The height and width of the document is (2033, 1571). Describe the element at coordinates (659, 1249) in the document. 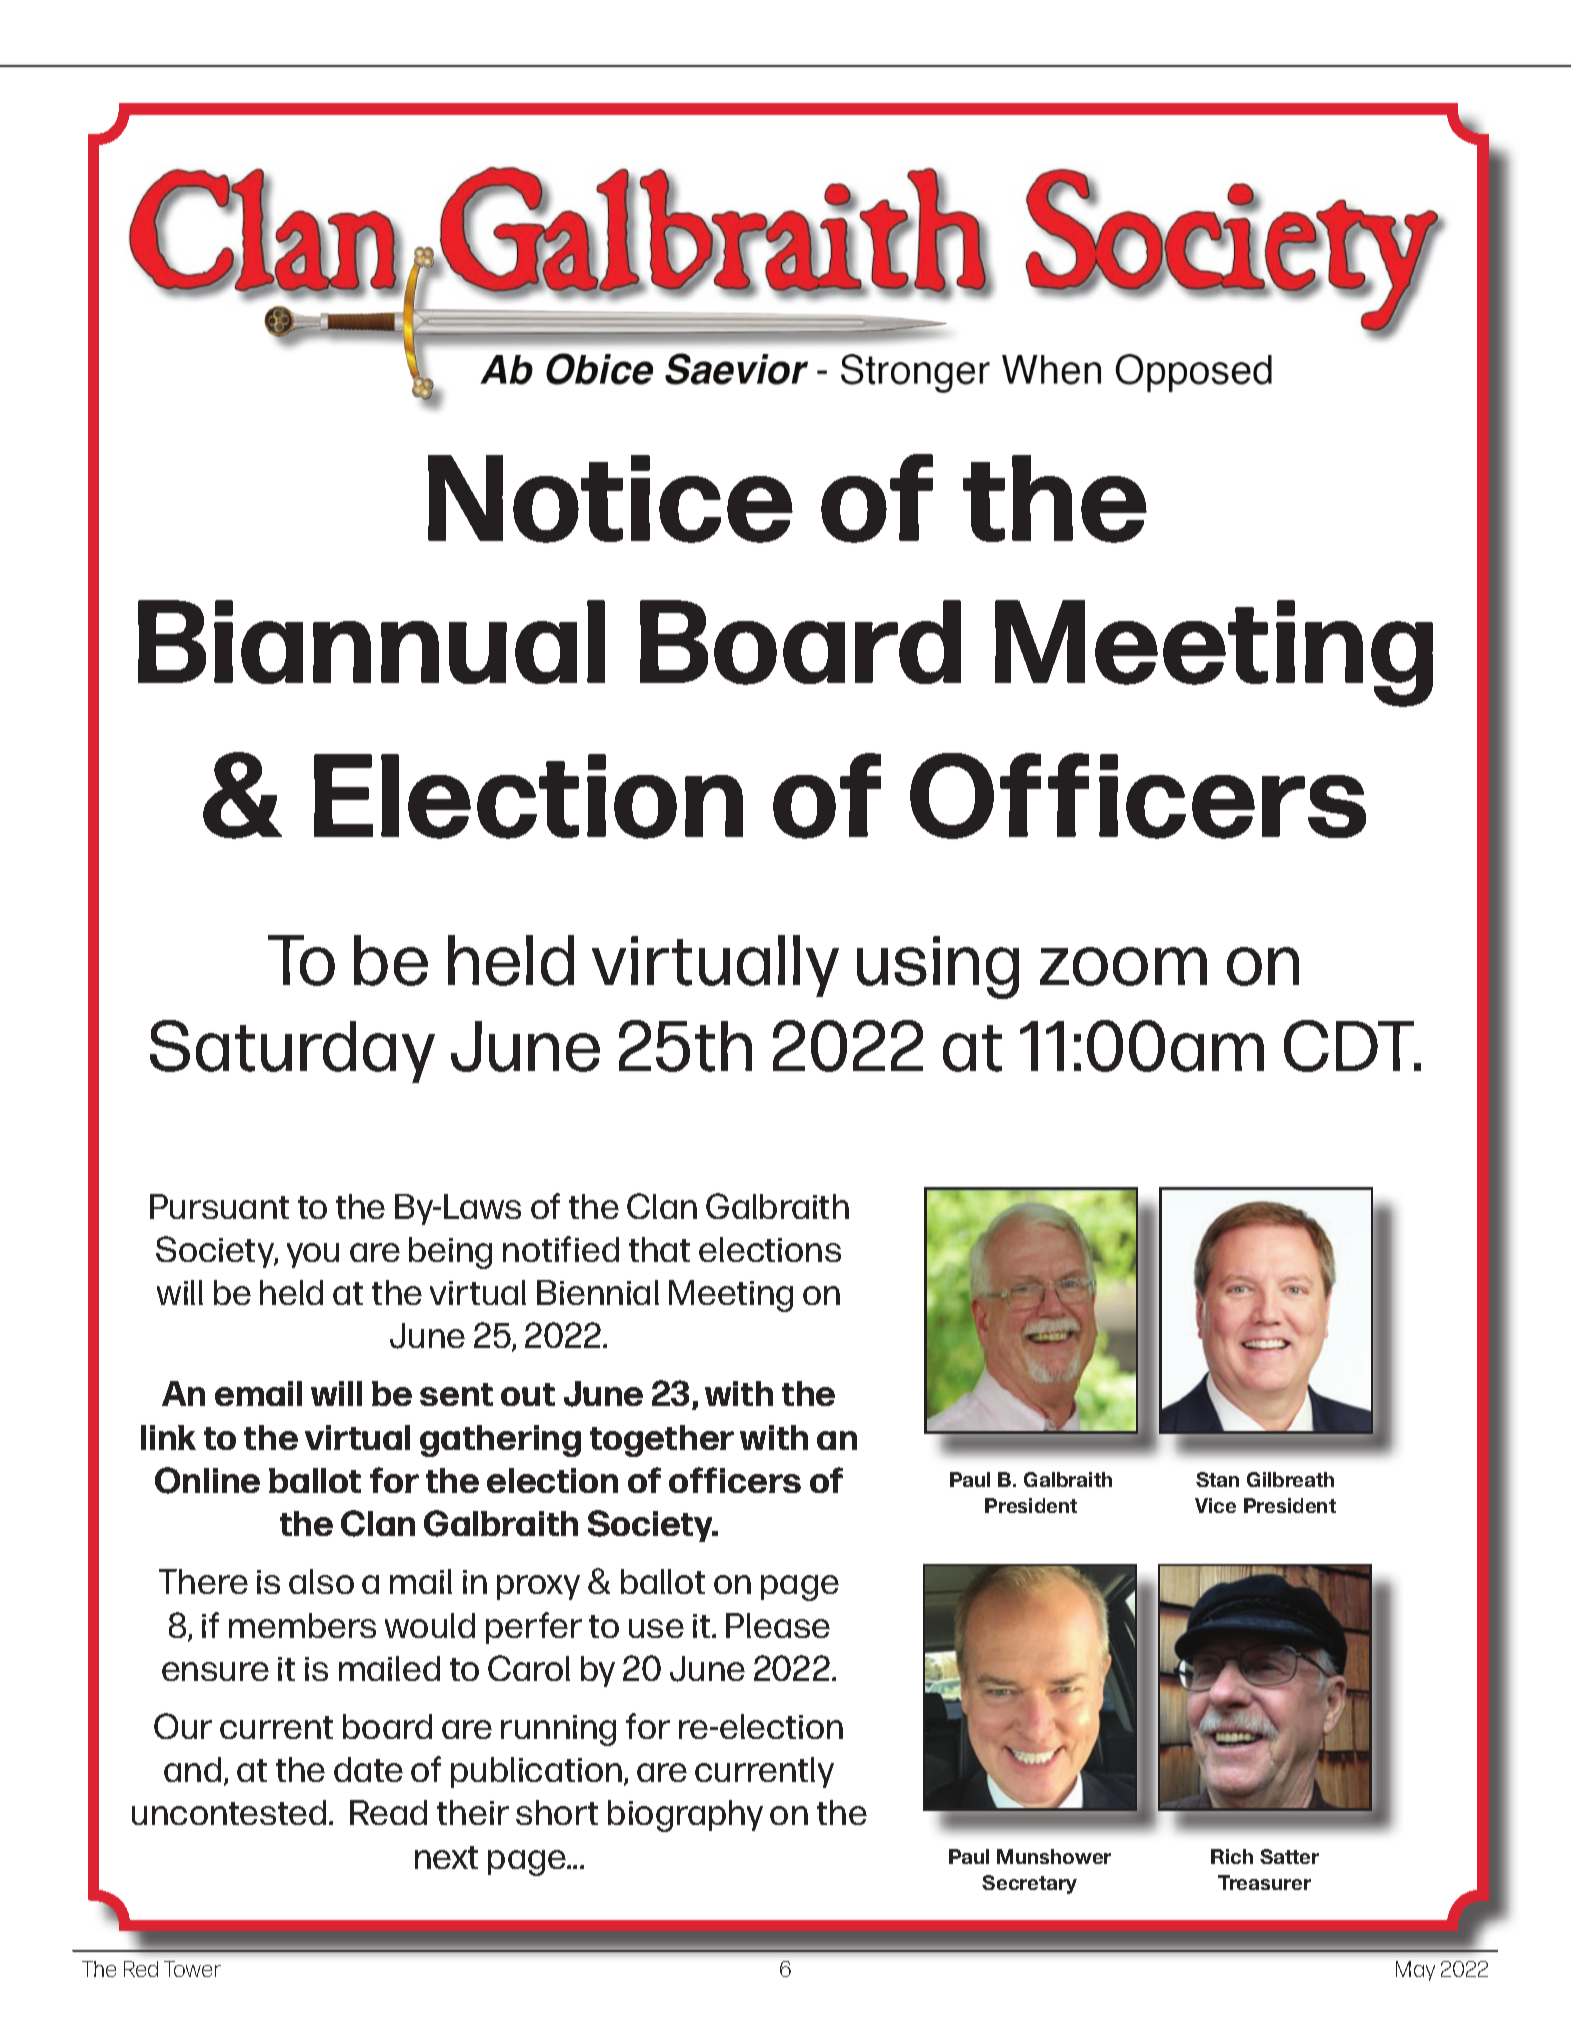

I see `that` at that location.
